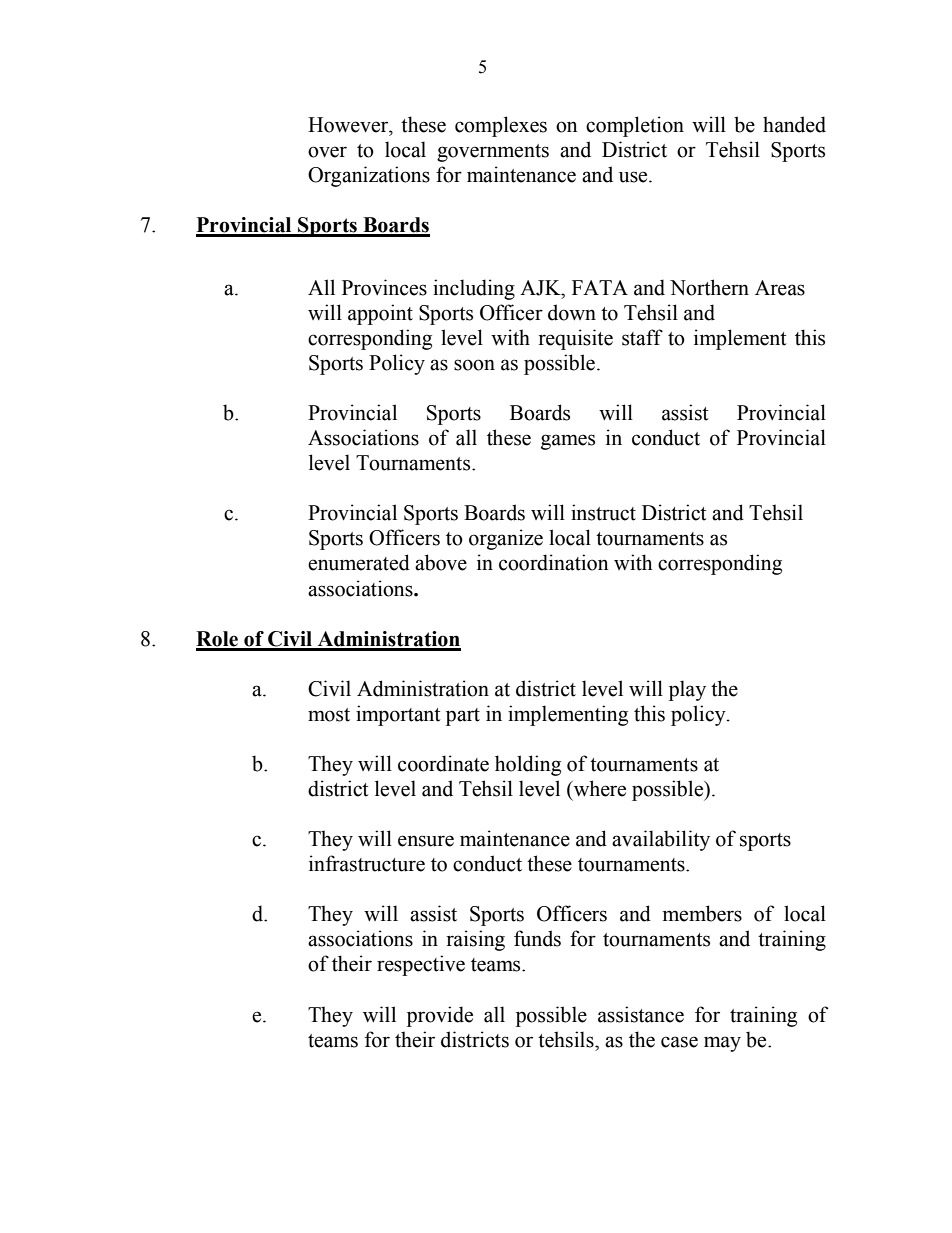  What do you see at coordinates (794, 124) in the document?
I see `handed` at bounding box center [794, 124].
